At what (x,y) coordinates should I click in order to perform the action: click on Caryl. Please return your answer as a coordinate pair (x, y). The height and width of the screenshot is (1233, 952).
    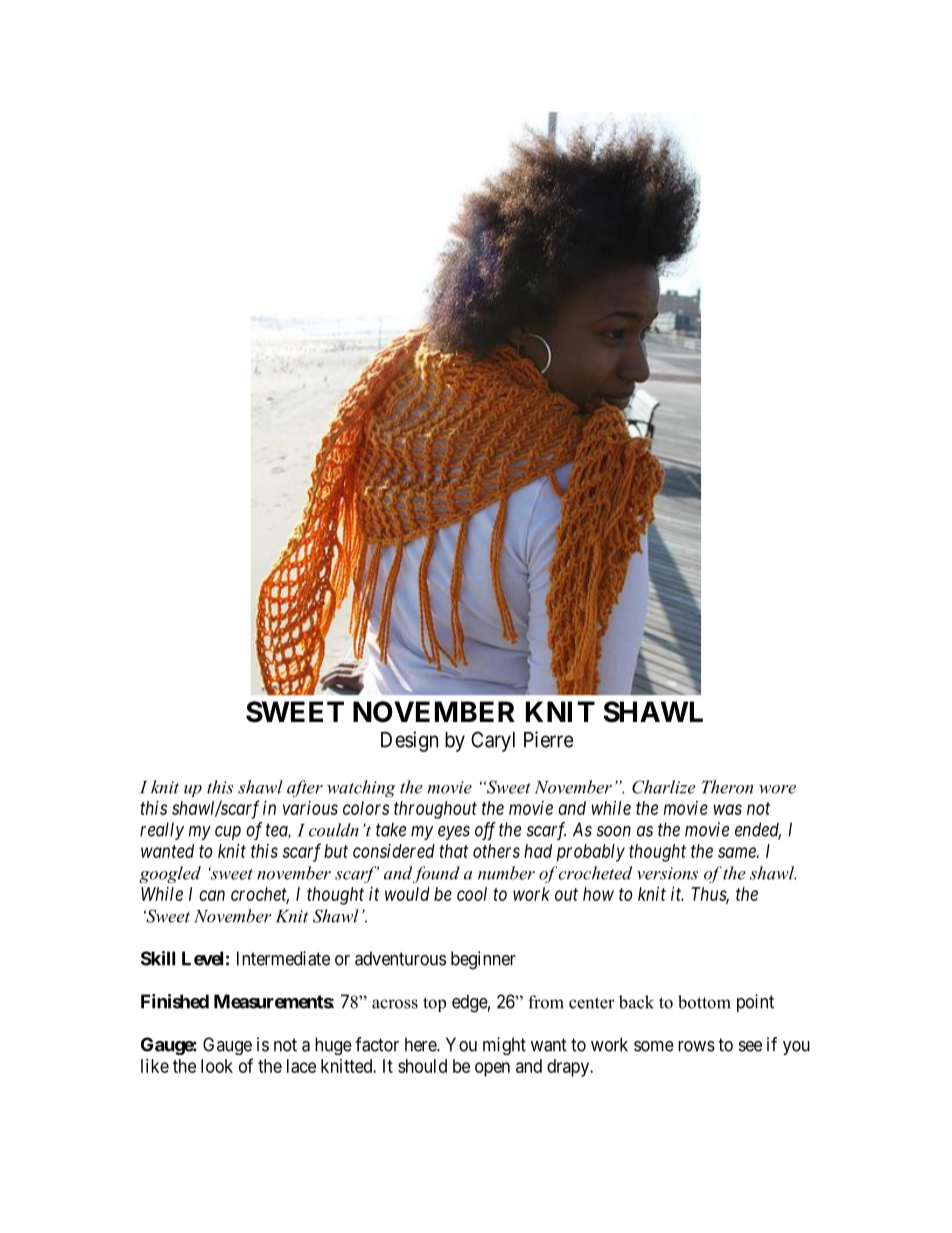
    Looking at the image, I should click on (493, 741).
